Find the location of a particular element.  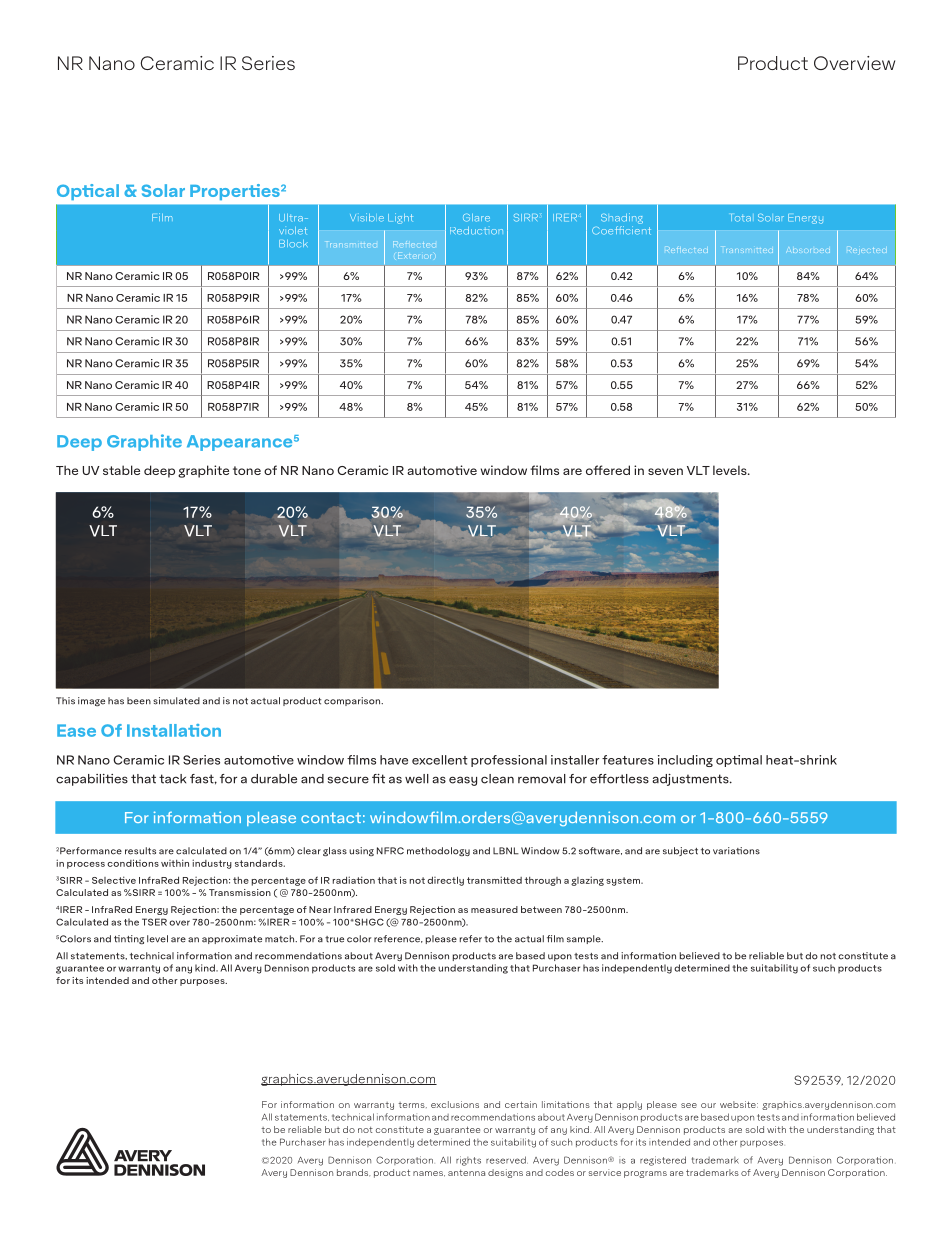

Total is located at coordinates (741, 218).
